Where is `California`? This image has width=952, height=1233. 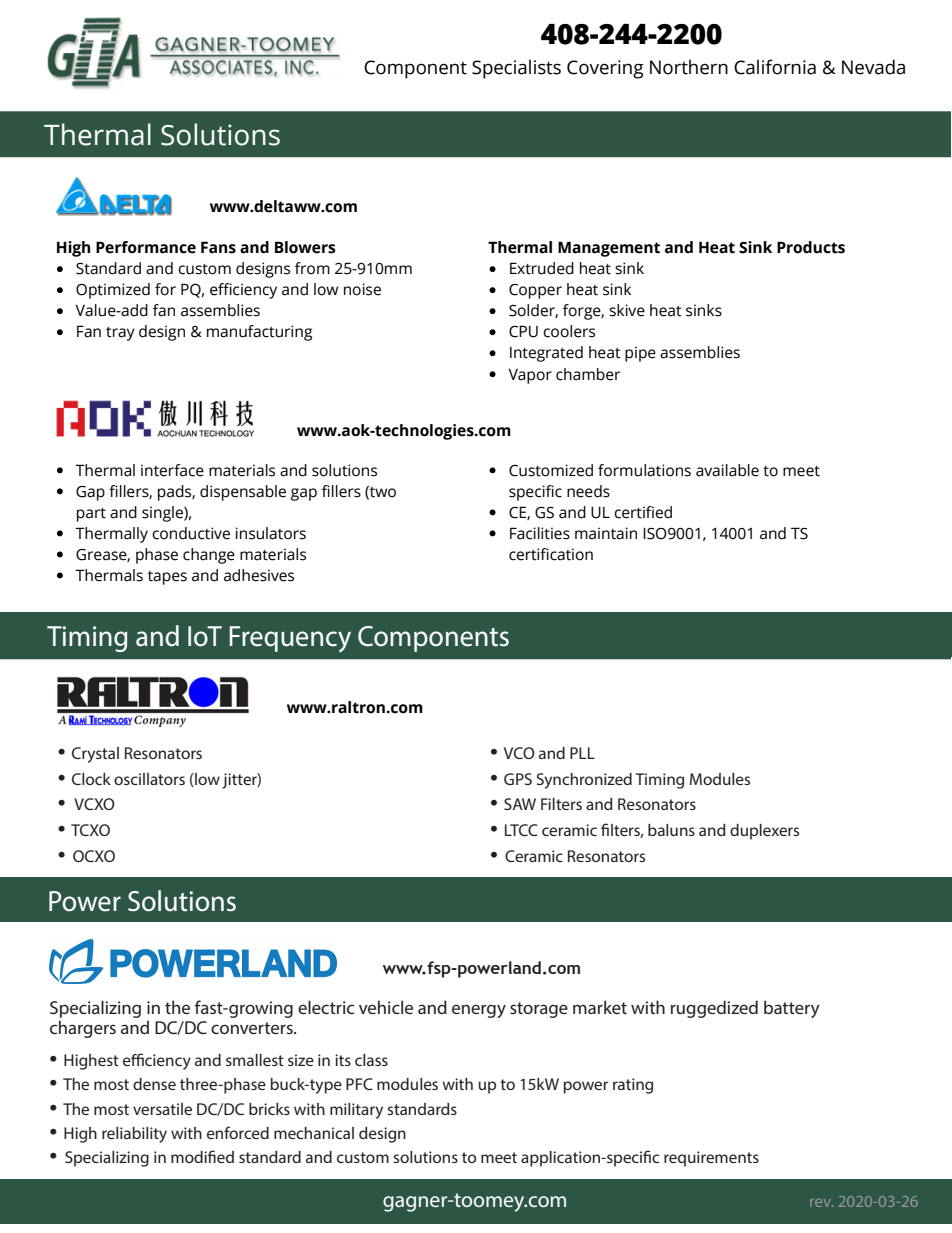
California is located at coordinates (775, 67).
